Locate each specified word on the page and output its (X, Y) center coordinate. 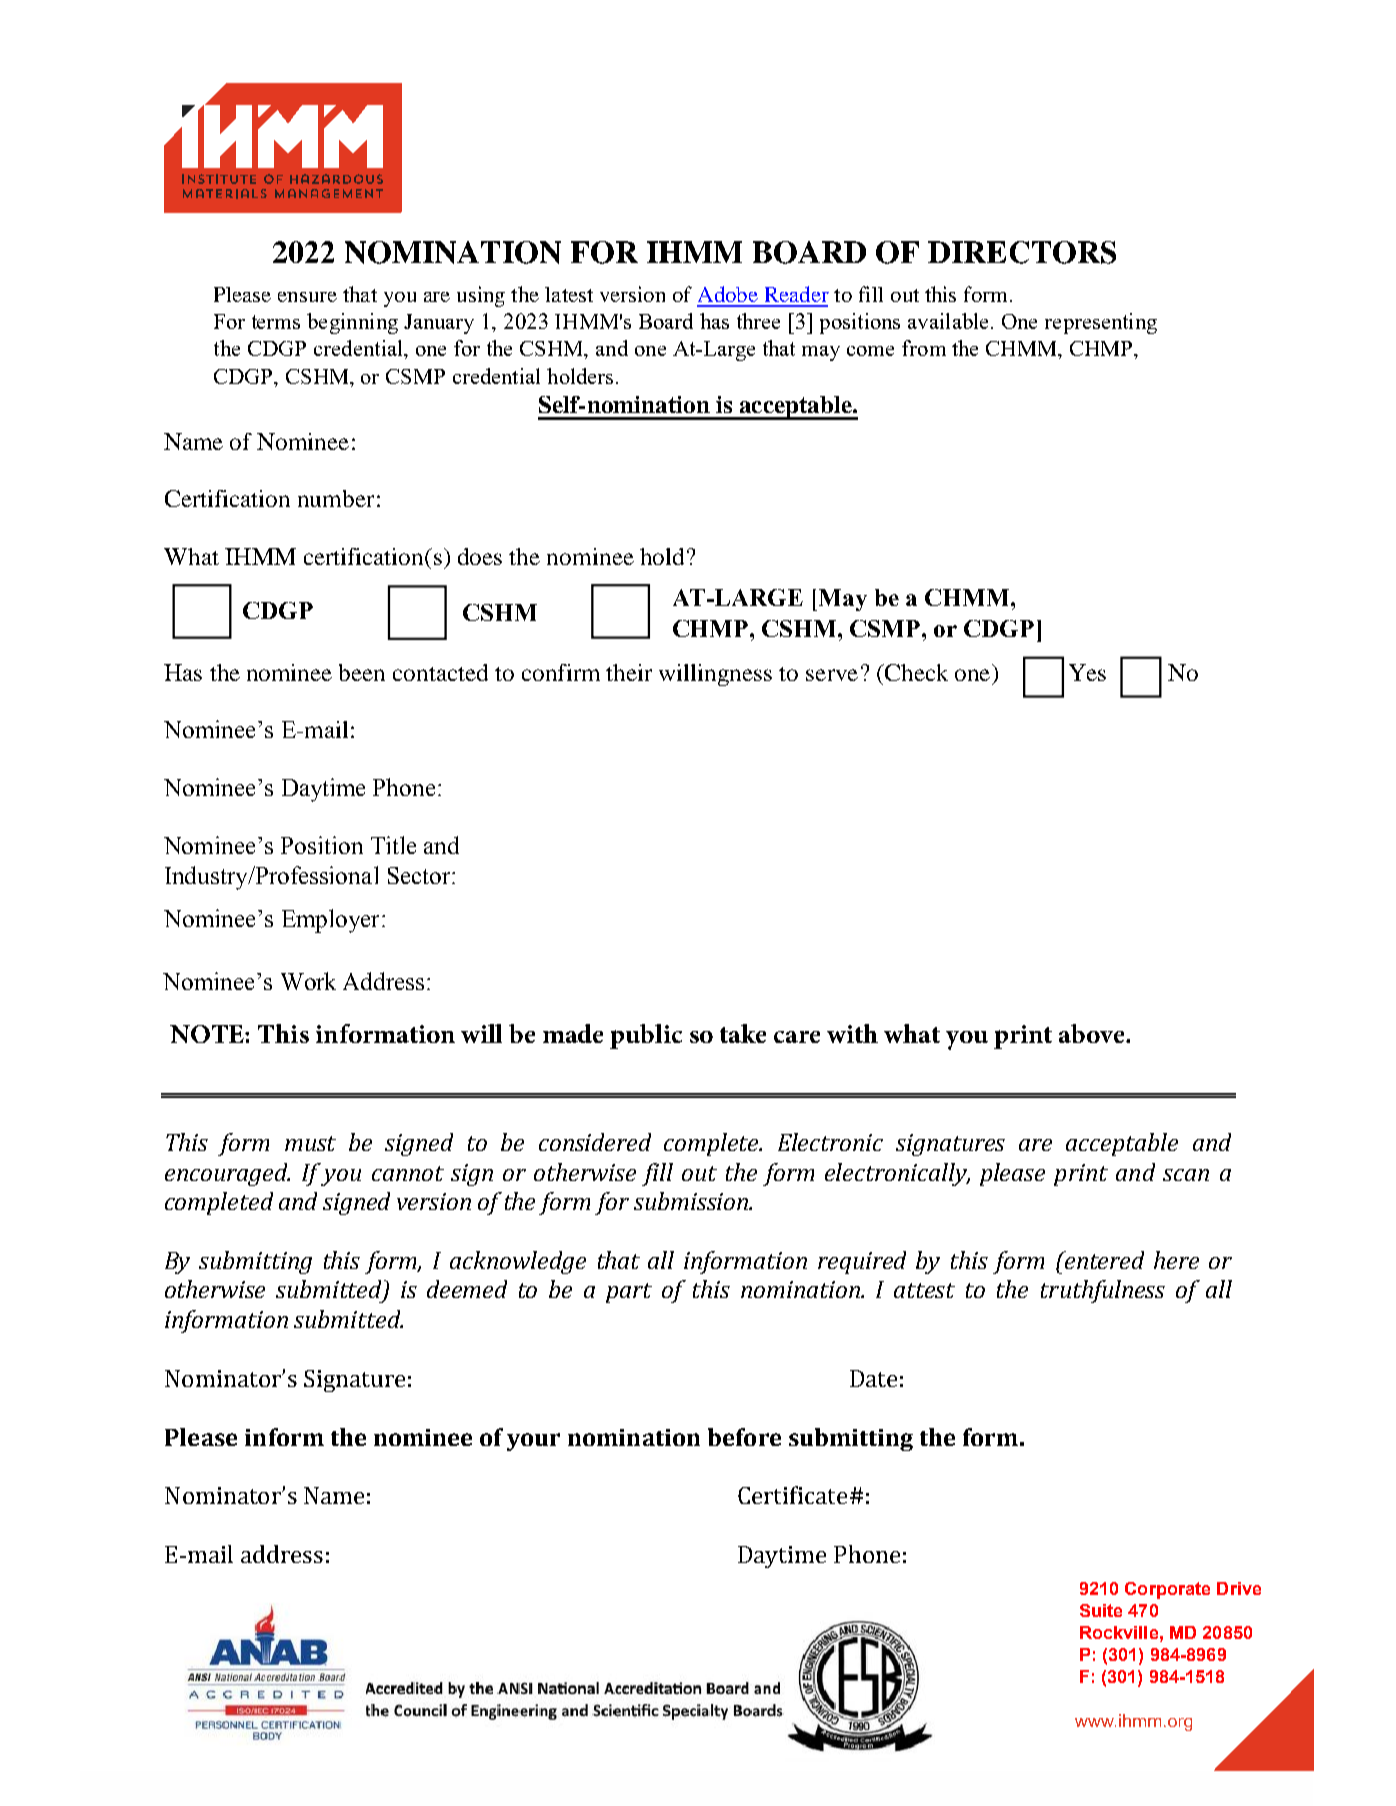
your (533, 1442)
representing (1101, 323)
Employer (330, 921)
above (1093, 1033)
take (743, 1033)
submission (692, 1201)
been (362, 672)
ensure (307, 297)
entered (1103, 1260)
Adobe (728, 294)
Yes (1087, 672)
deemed (467, 1289)
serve (832, 675)
